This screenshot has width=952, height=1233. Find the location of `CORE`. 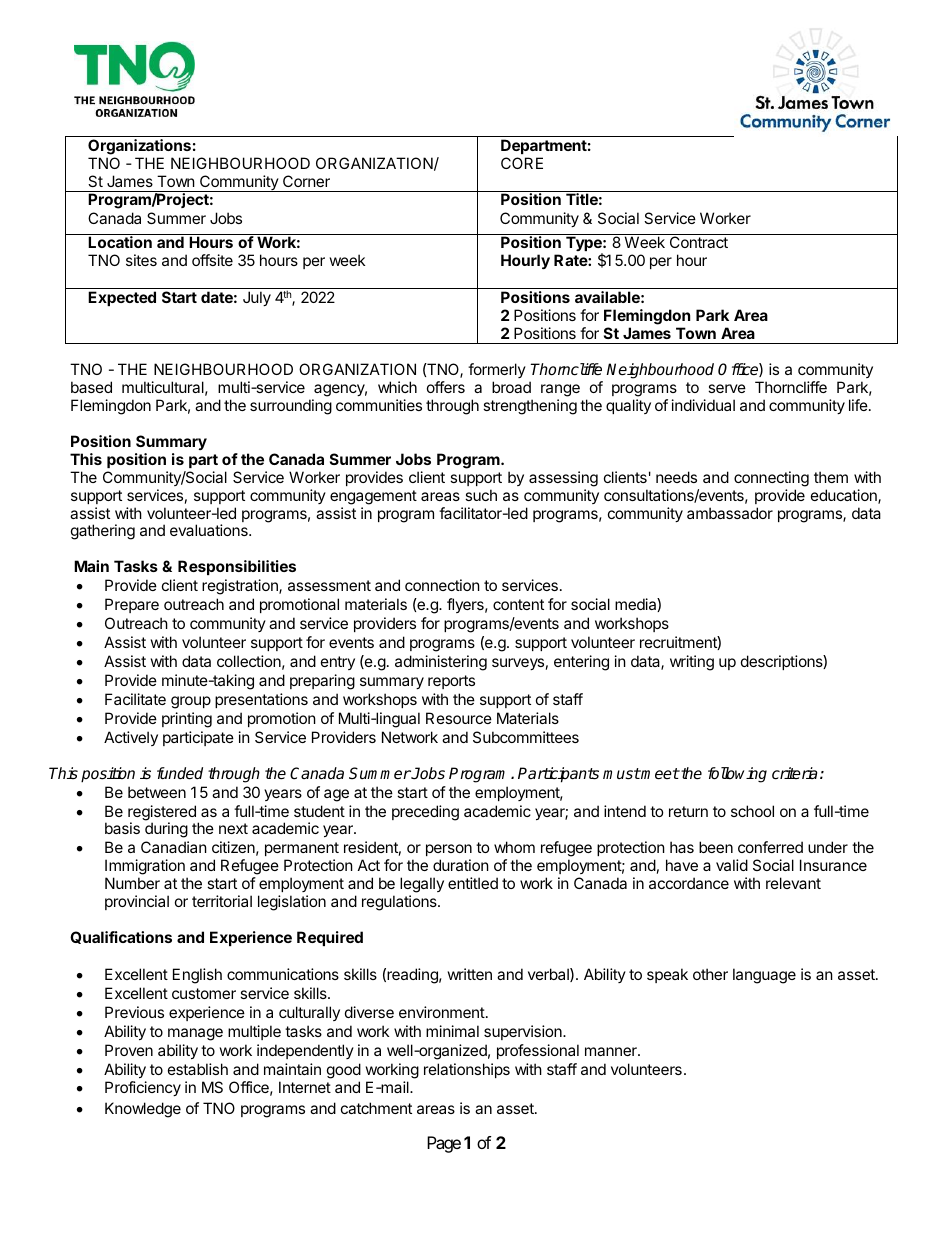

CORE is located at coordinates (522, 163).
